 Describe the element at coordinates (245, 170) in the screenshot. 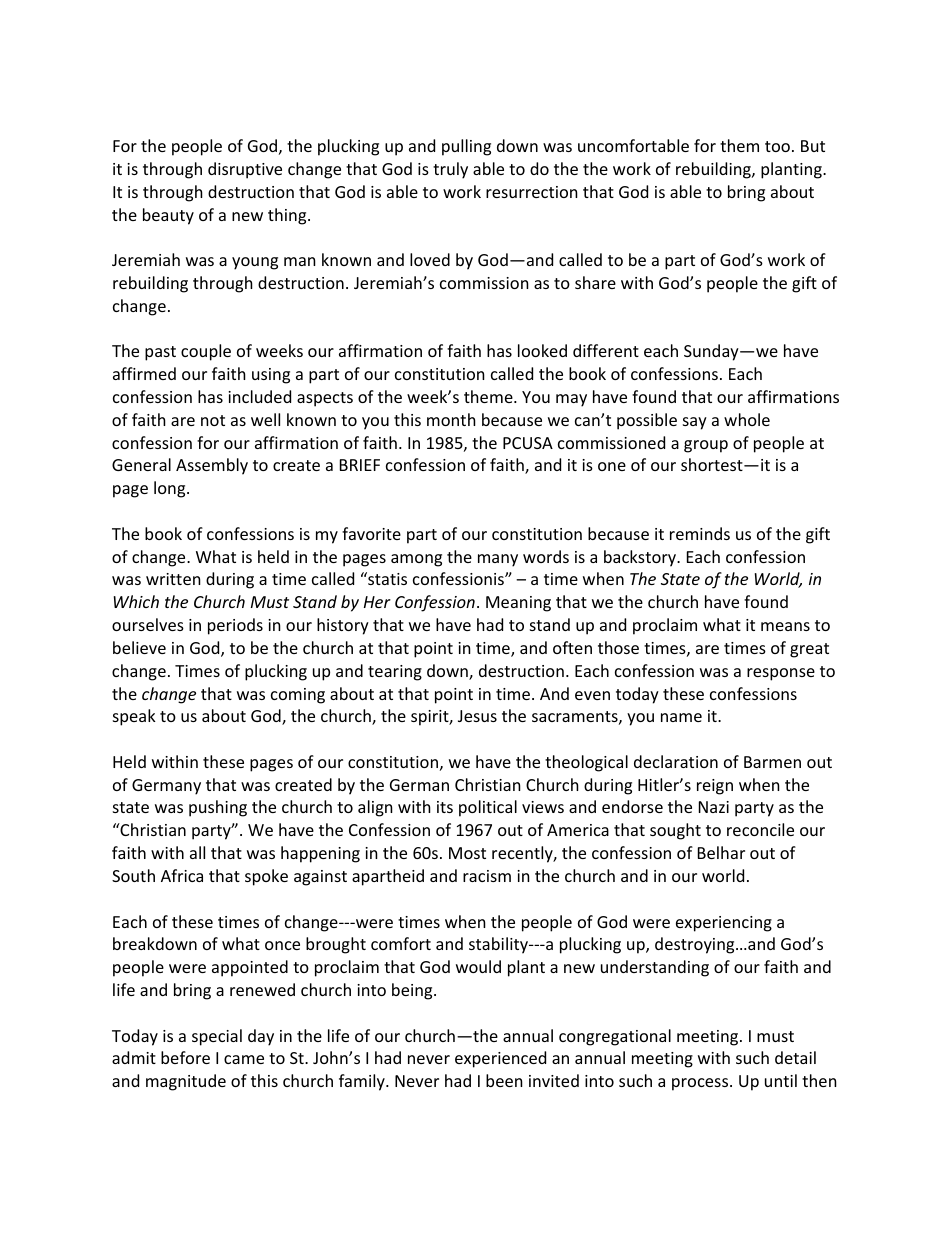

I see `disruptive` at that location.
